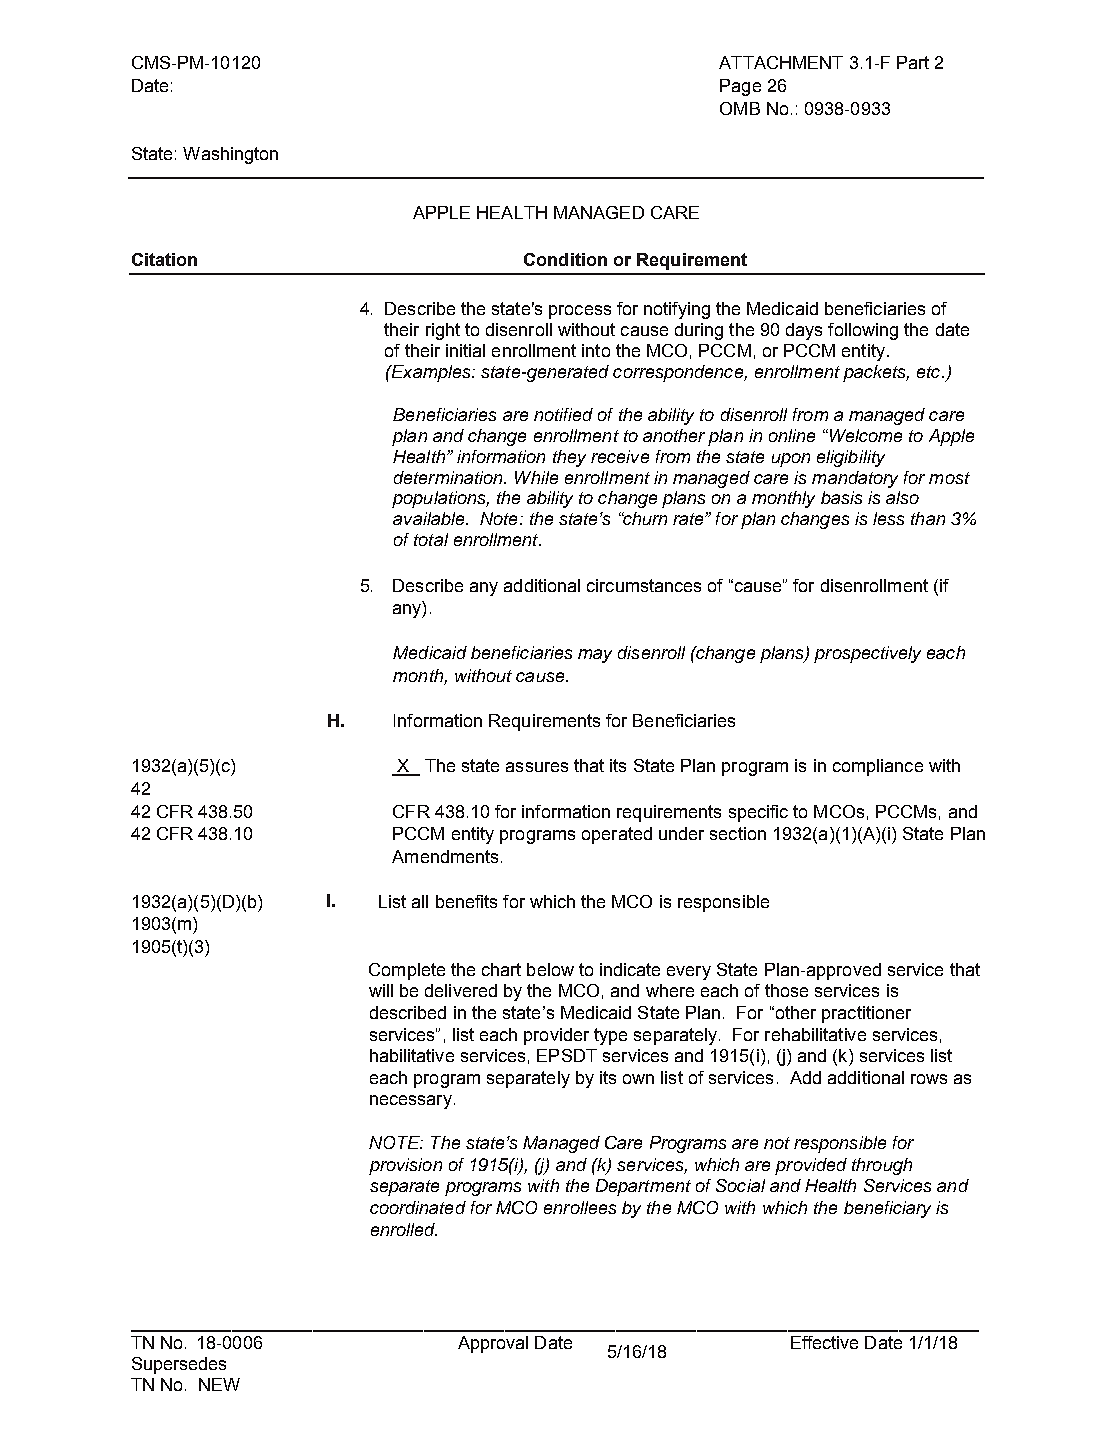  I want to click on NEW, so click(219, 1384).
